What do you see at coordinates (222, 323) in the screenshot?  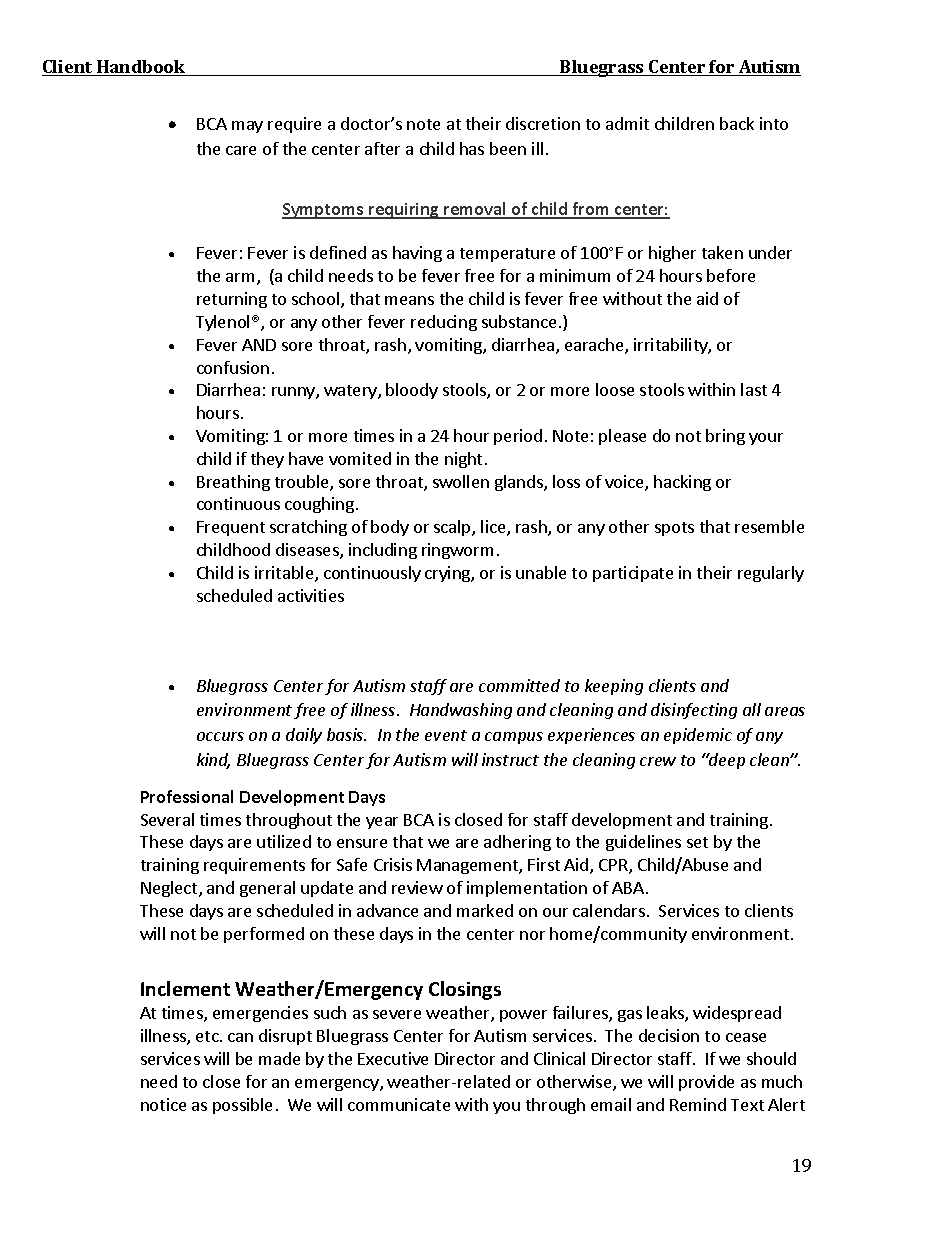 I see `Tylenol` at bounding box center [222, 323].
